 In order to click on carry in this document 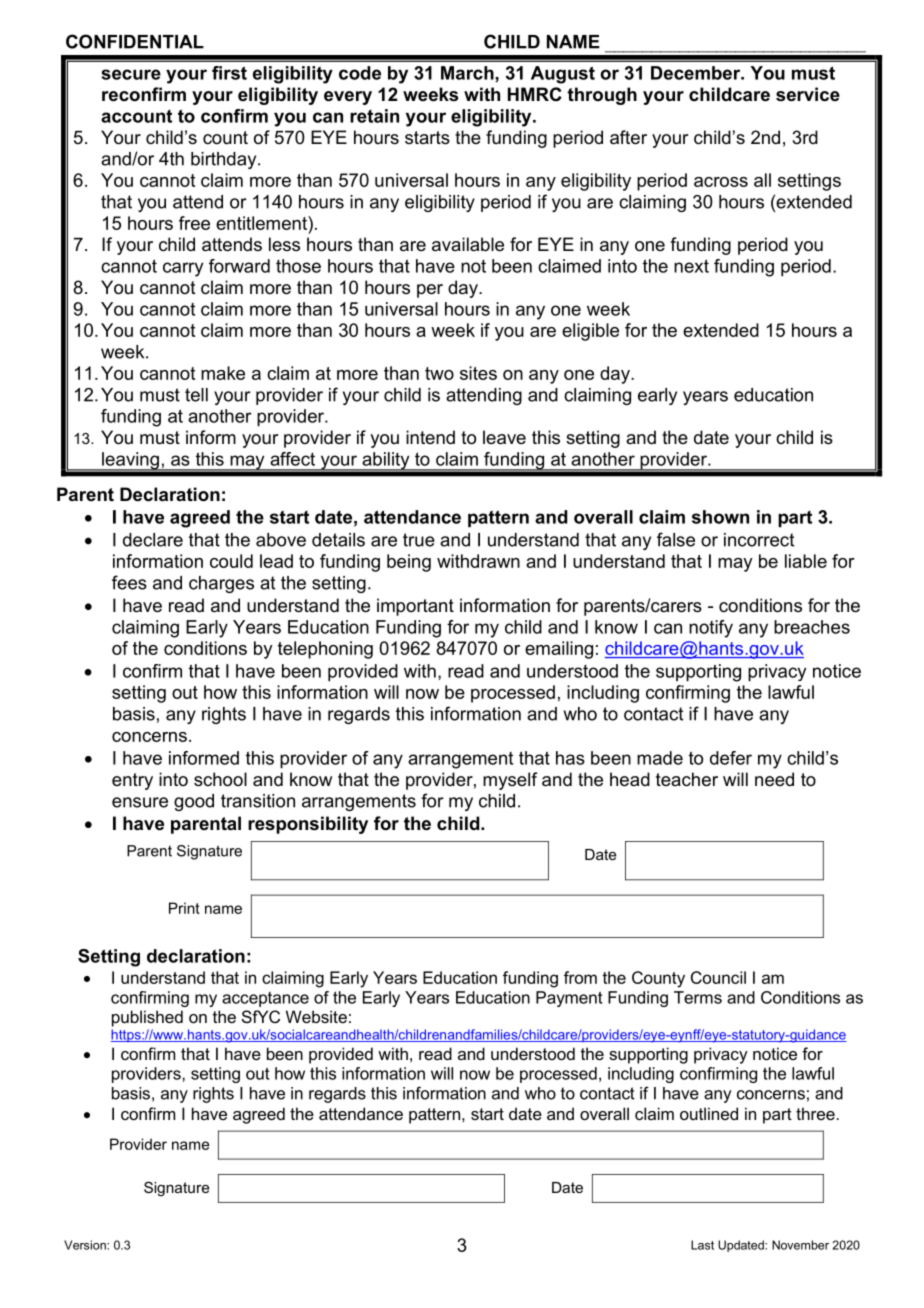, I will do `click(183, 269)`.
